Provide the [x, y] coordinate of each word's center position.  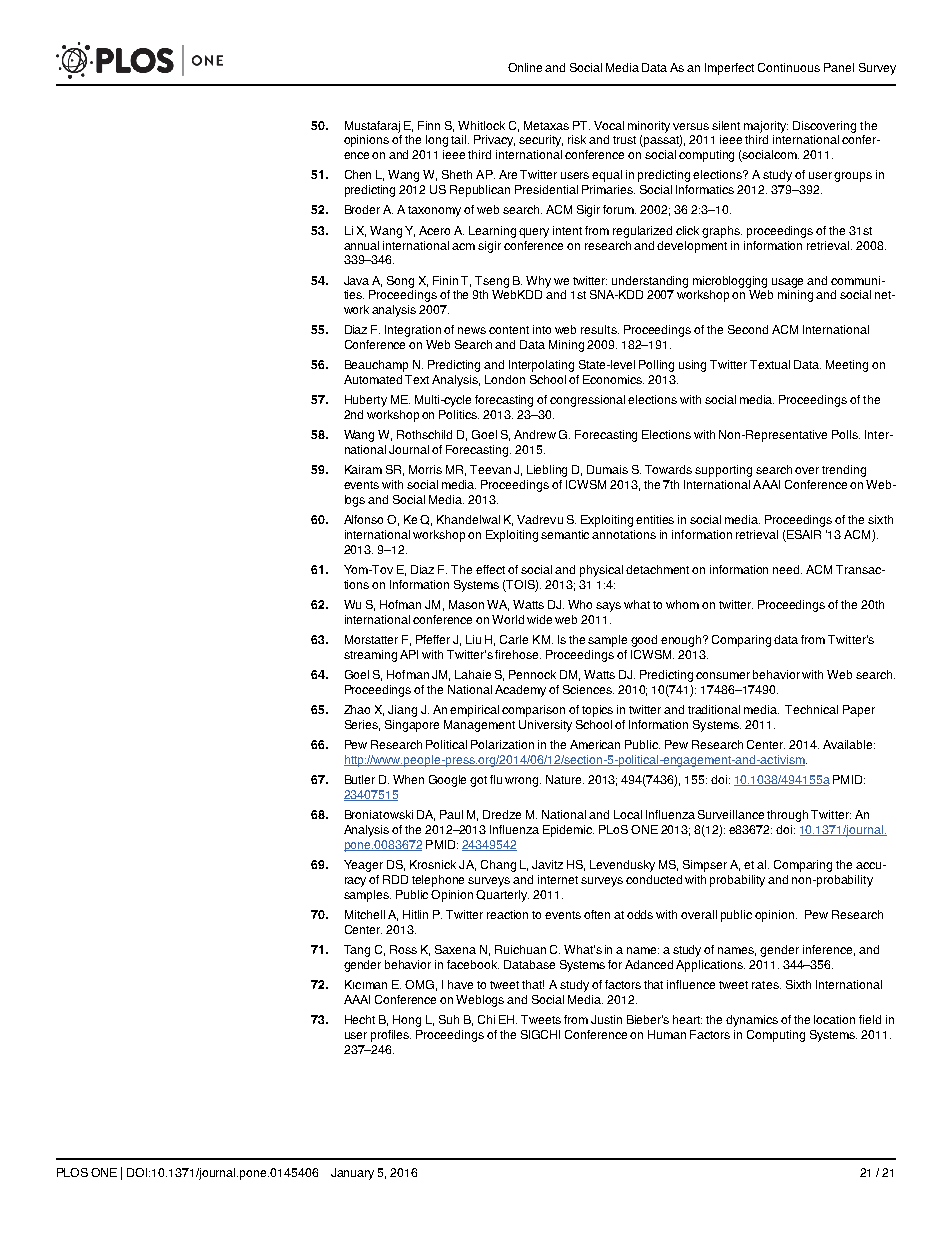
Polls [846, 434]
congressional [587, 401]
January [352, 1174]
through [787, 816]
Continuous [789, 67]
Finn [429, 125]
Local [628, 814]
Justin [606, 1019]
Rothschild [424, 434]
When [408, 779]
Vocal [609, 125]
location [834, 1019]
